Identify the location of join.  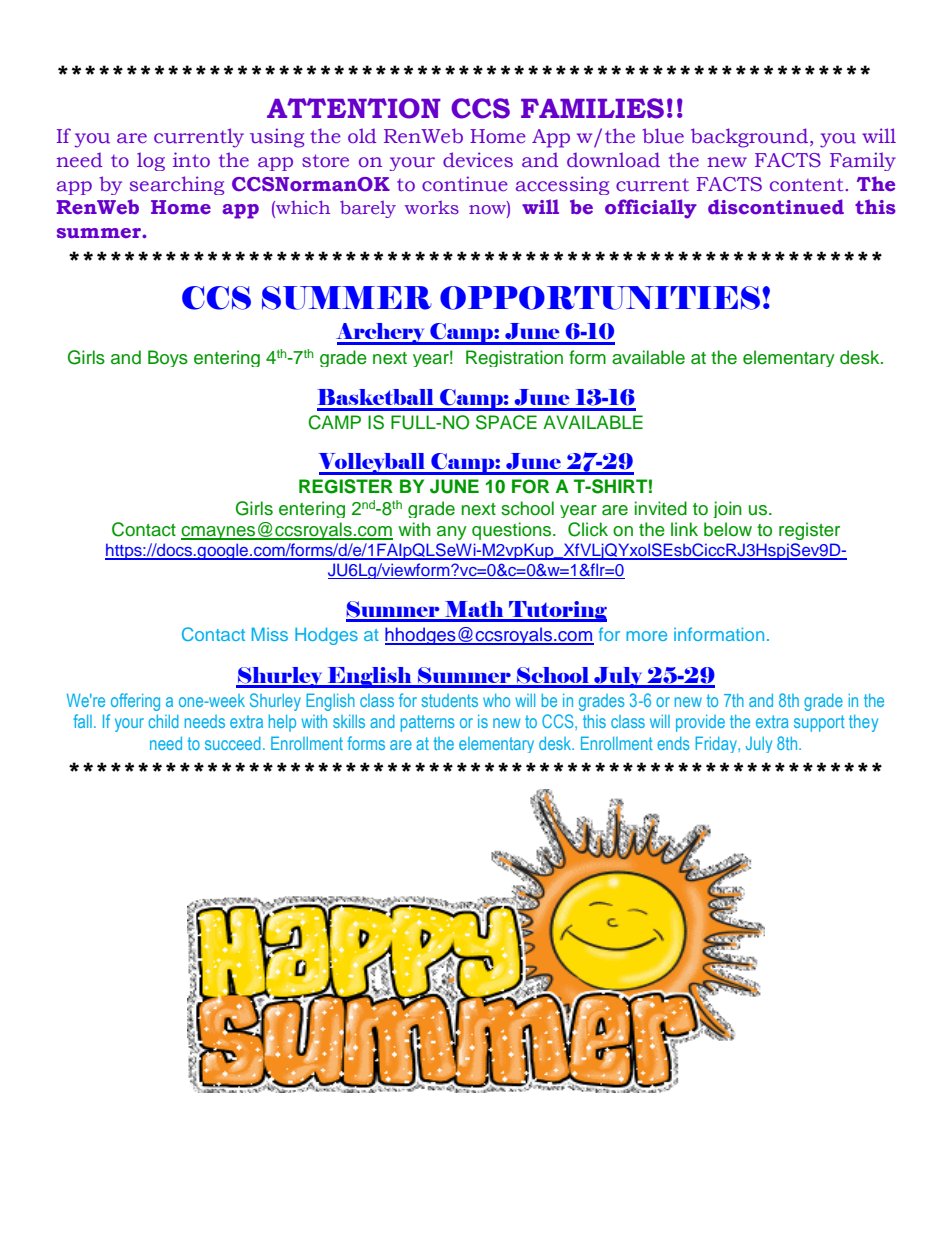
(727, 509).
